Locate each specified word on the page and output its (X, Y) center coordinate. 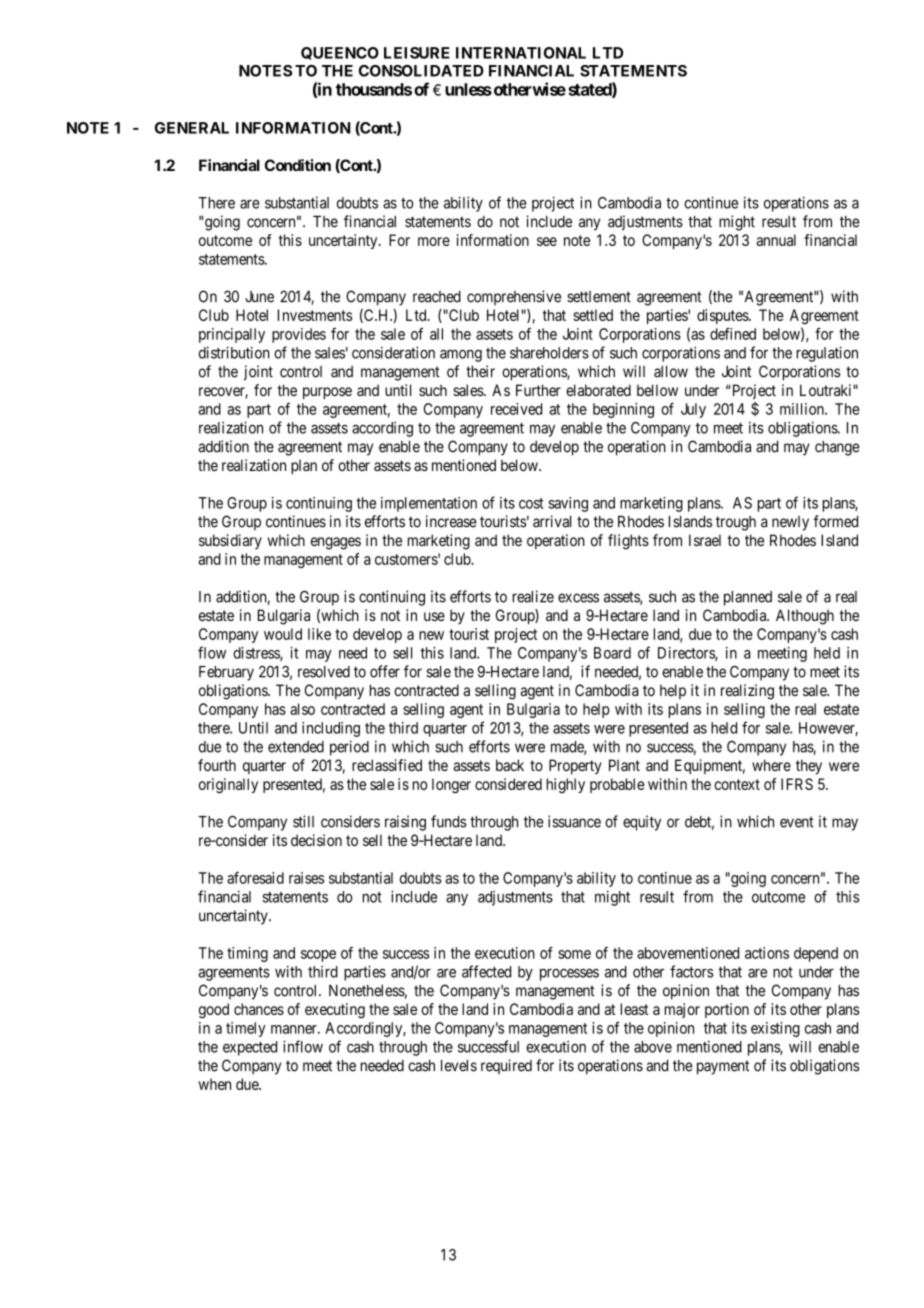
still (303, 821)
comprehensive (514, 298)
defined (733, 334)
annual (776, 240)
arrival (552, 521)
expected (250, 1048)
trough (736, 523)
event (797, 822)
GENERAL (192, 128)
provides (299, 335)
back (510, 765)
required (506, 1067)
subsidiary (230, 541)
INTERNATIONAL (521, 53)
